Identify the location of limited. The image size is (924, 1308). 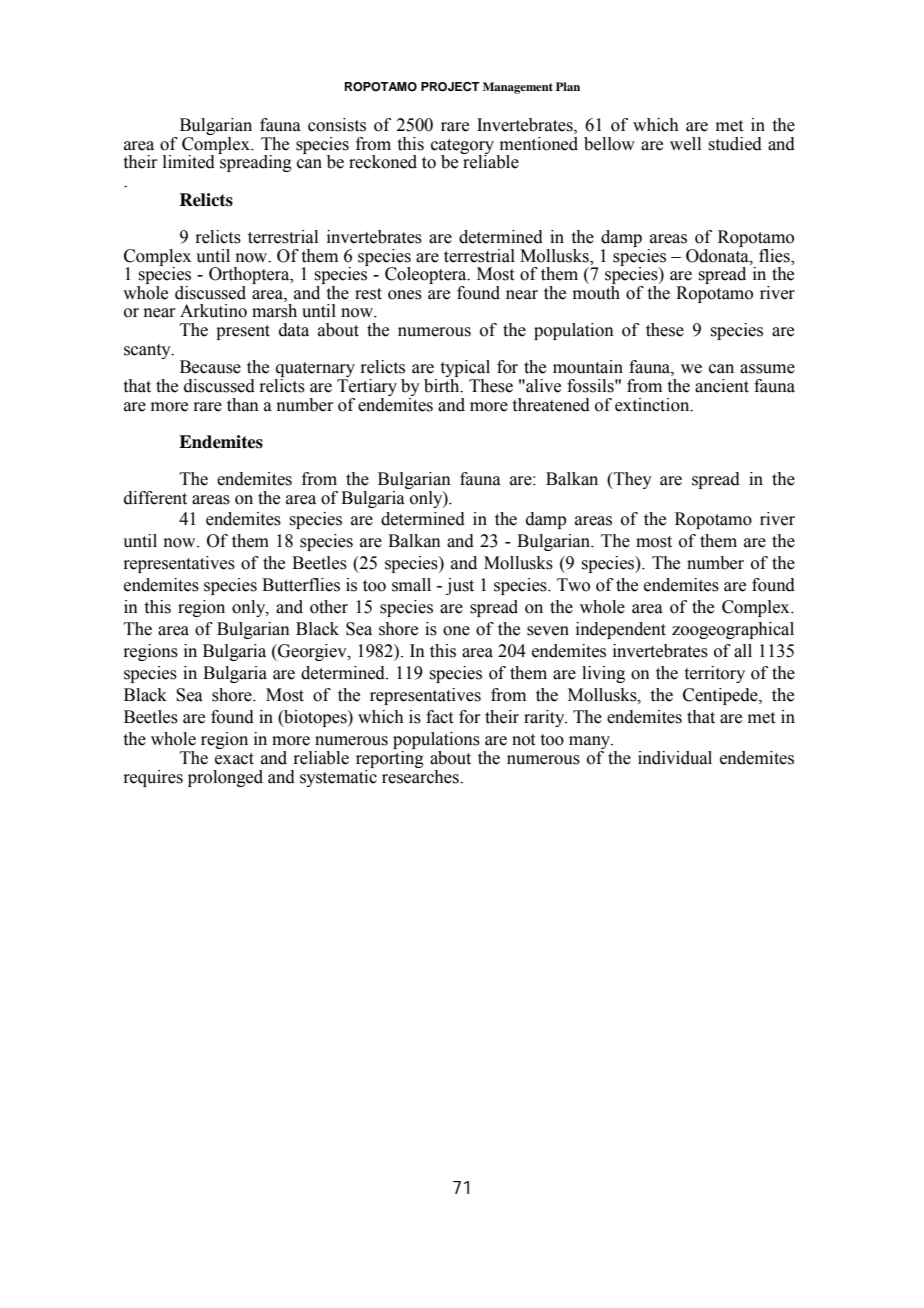
(189, 162).
